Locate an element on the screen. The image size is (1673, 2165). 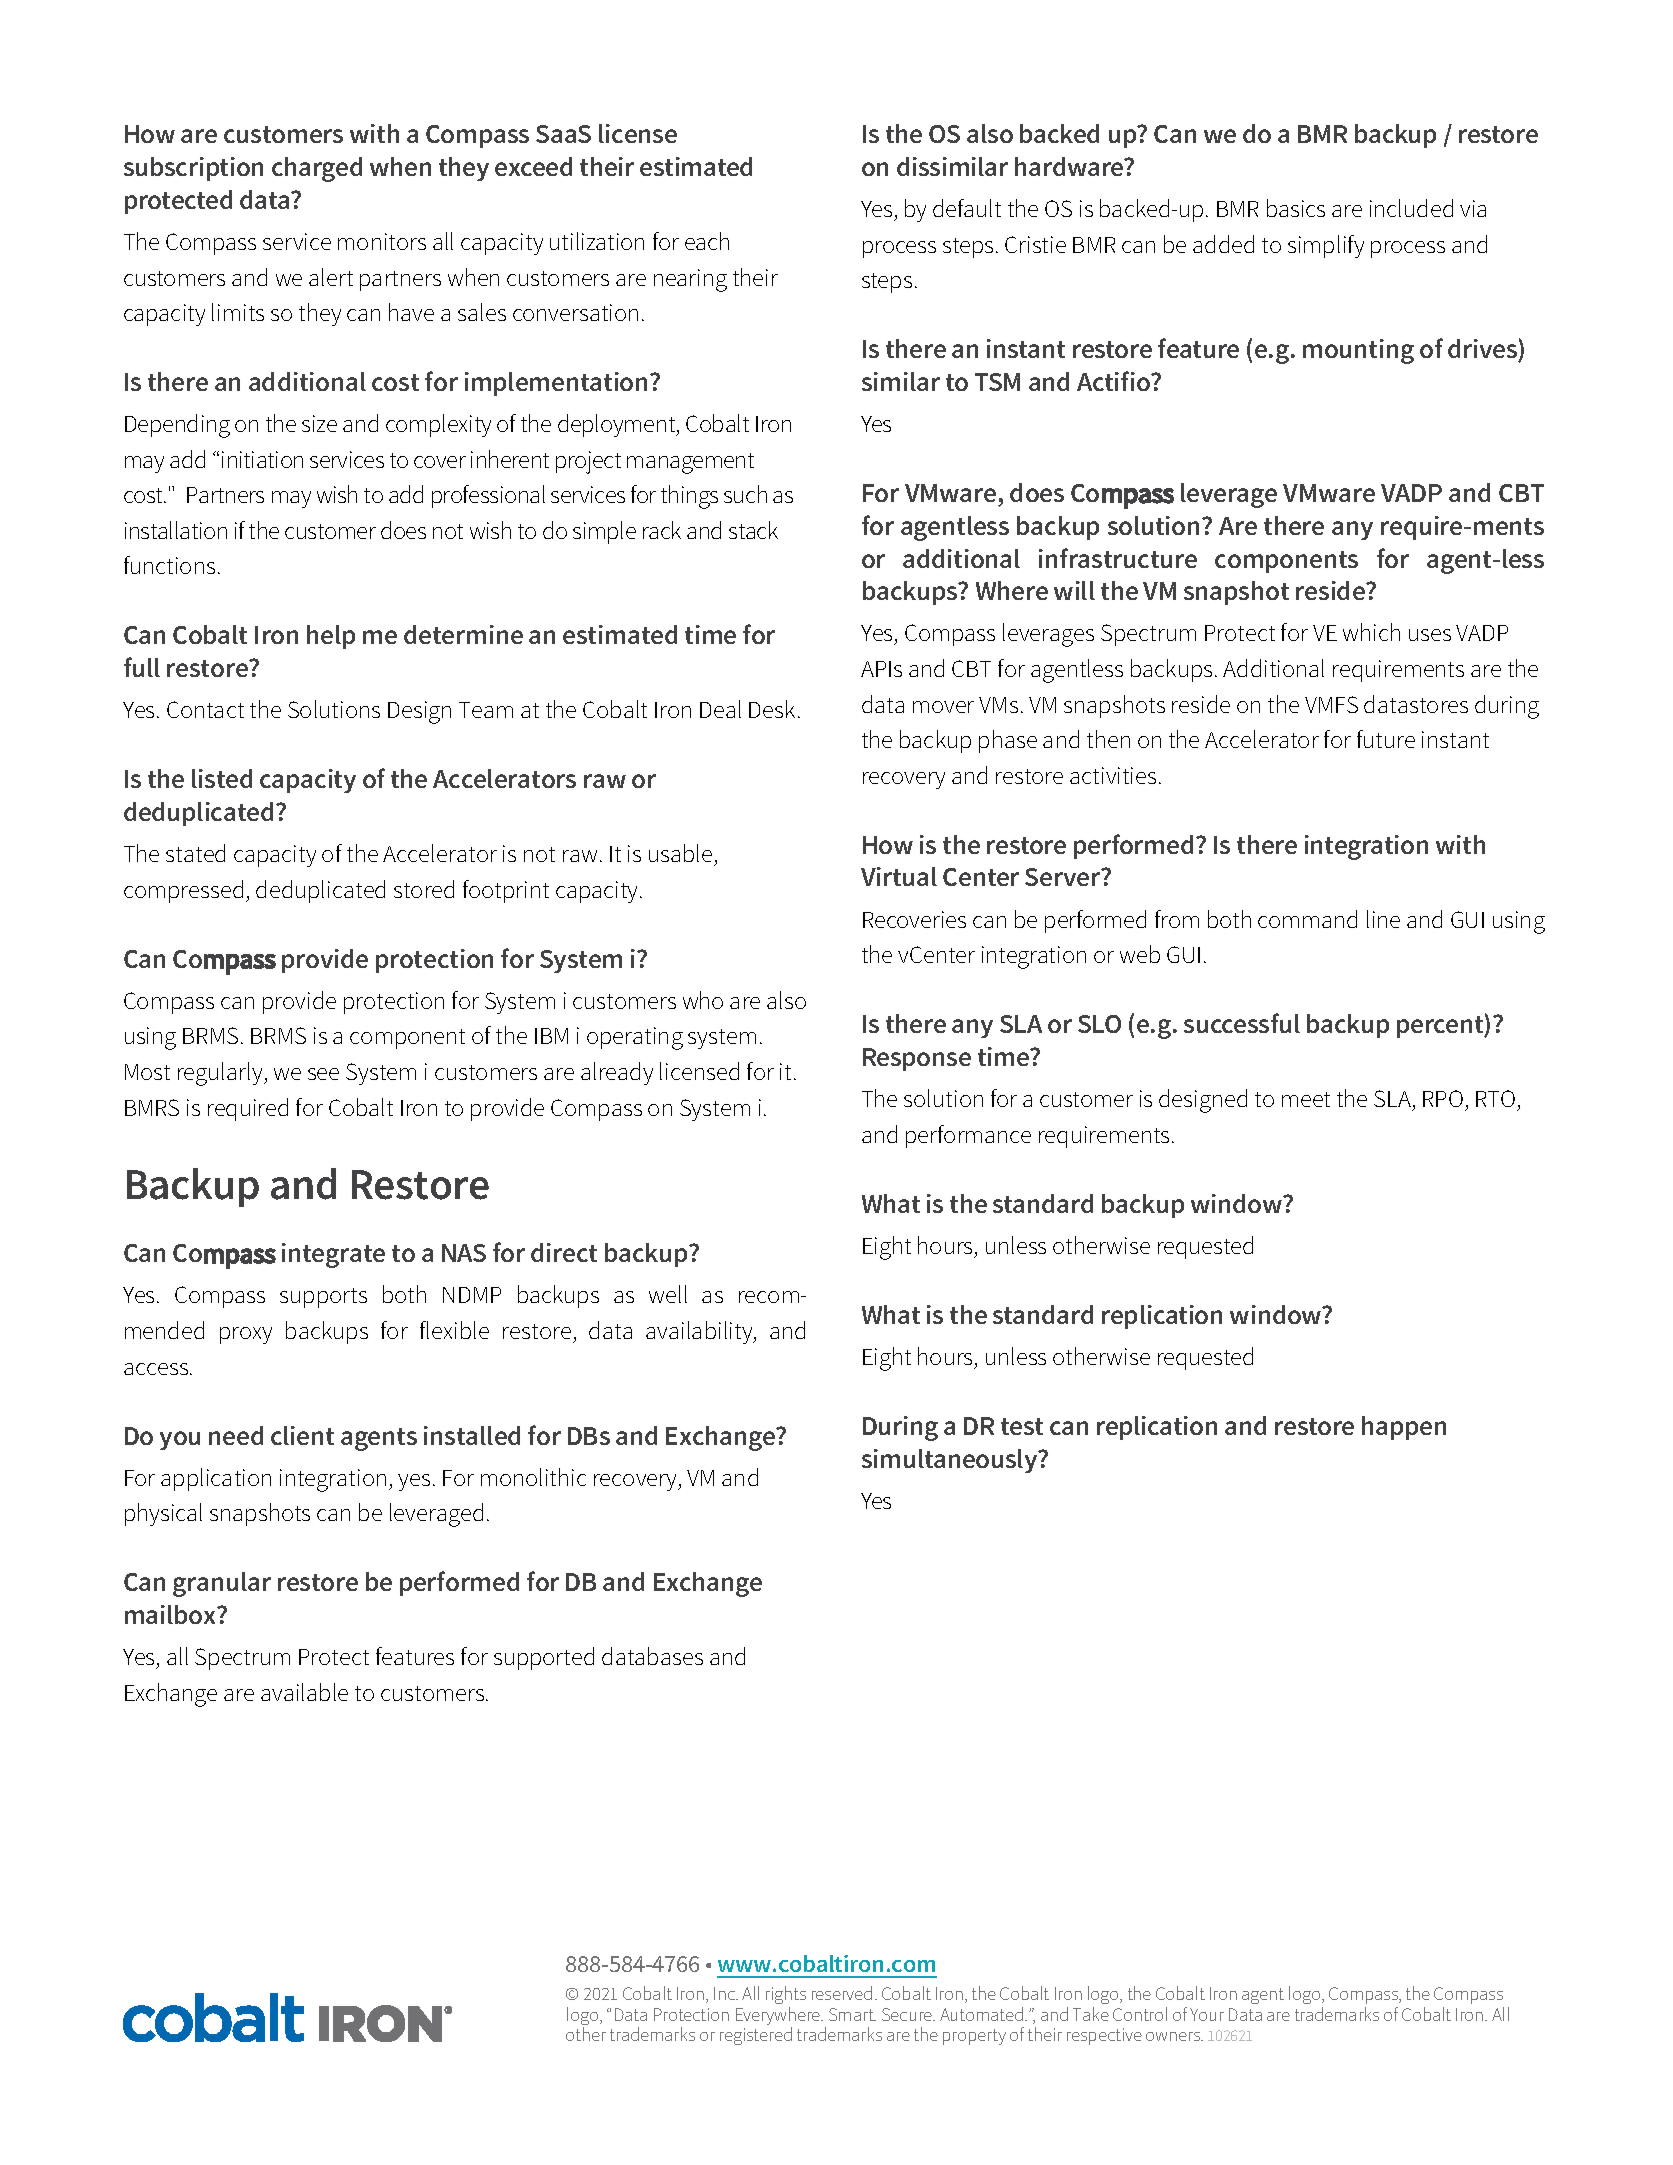
future is located at coordinates (1386, 739).
